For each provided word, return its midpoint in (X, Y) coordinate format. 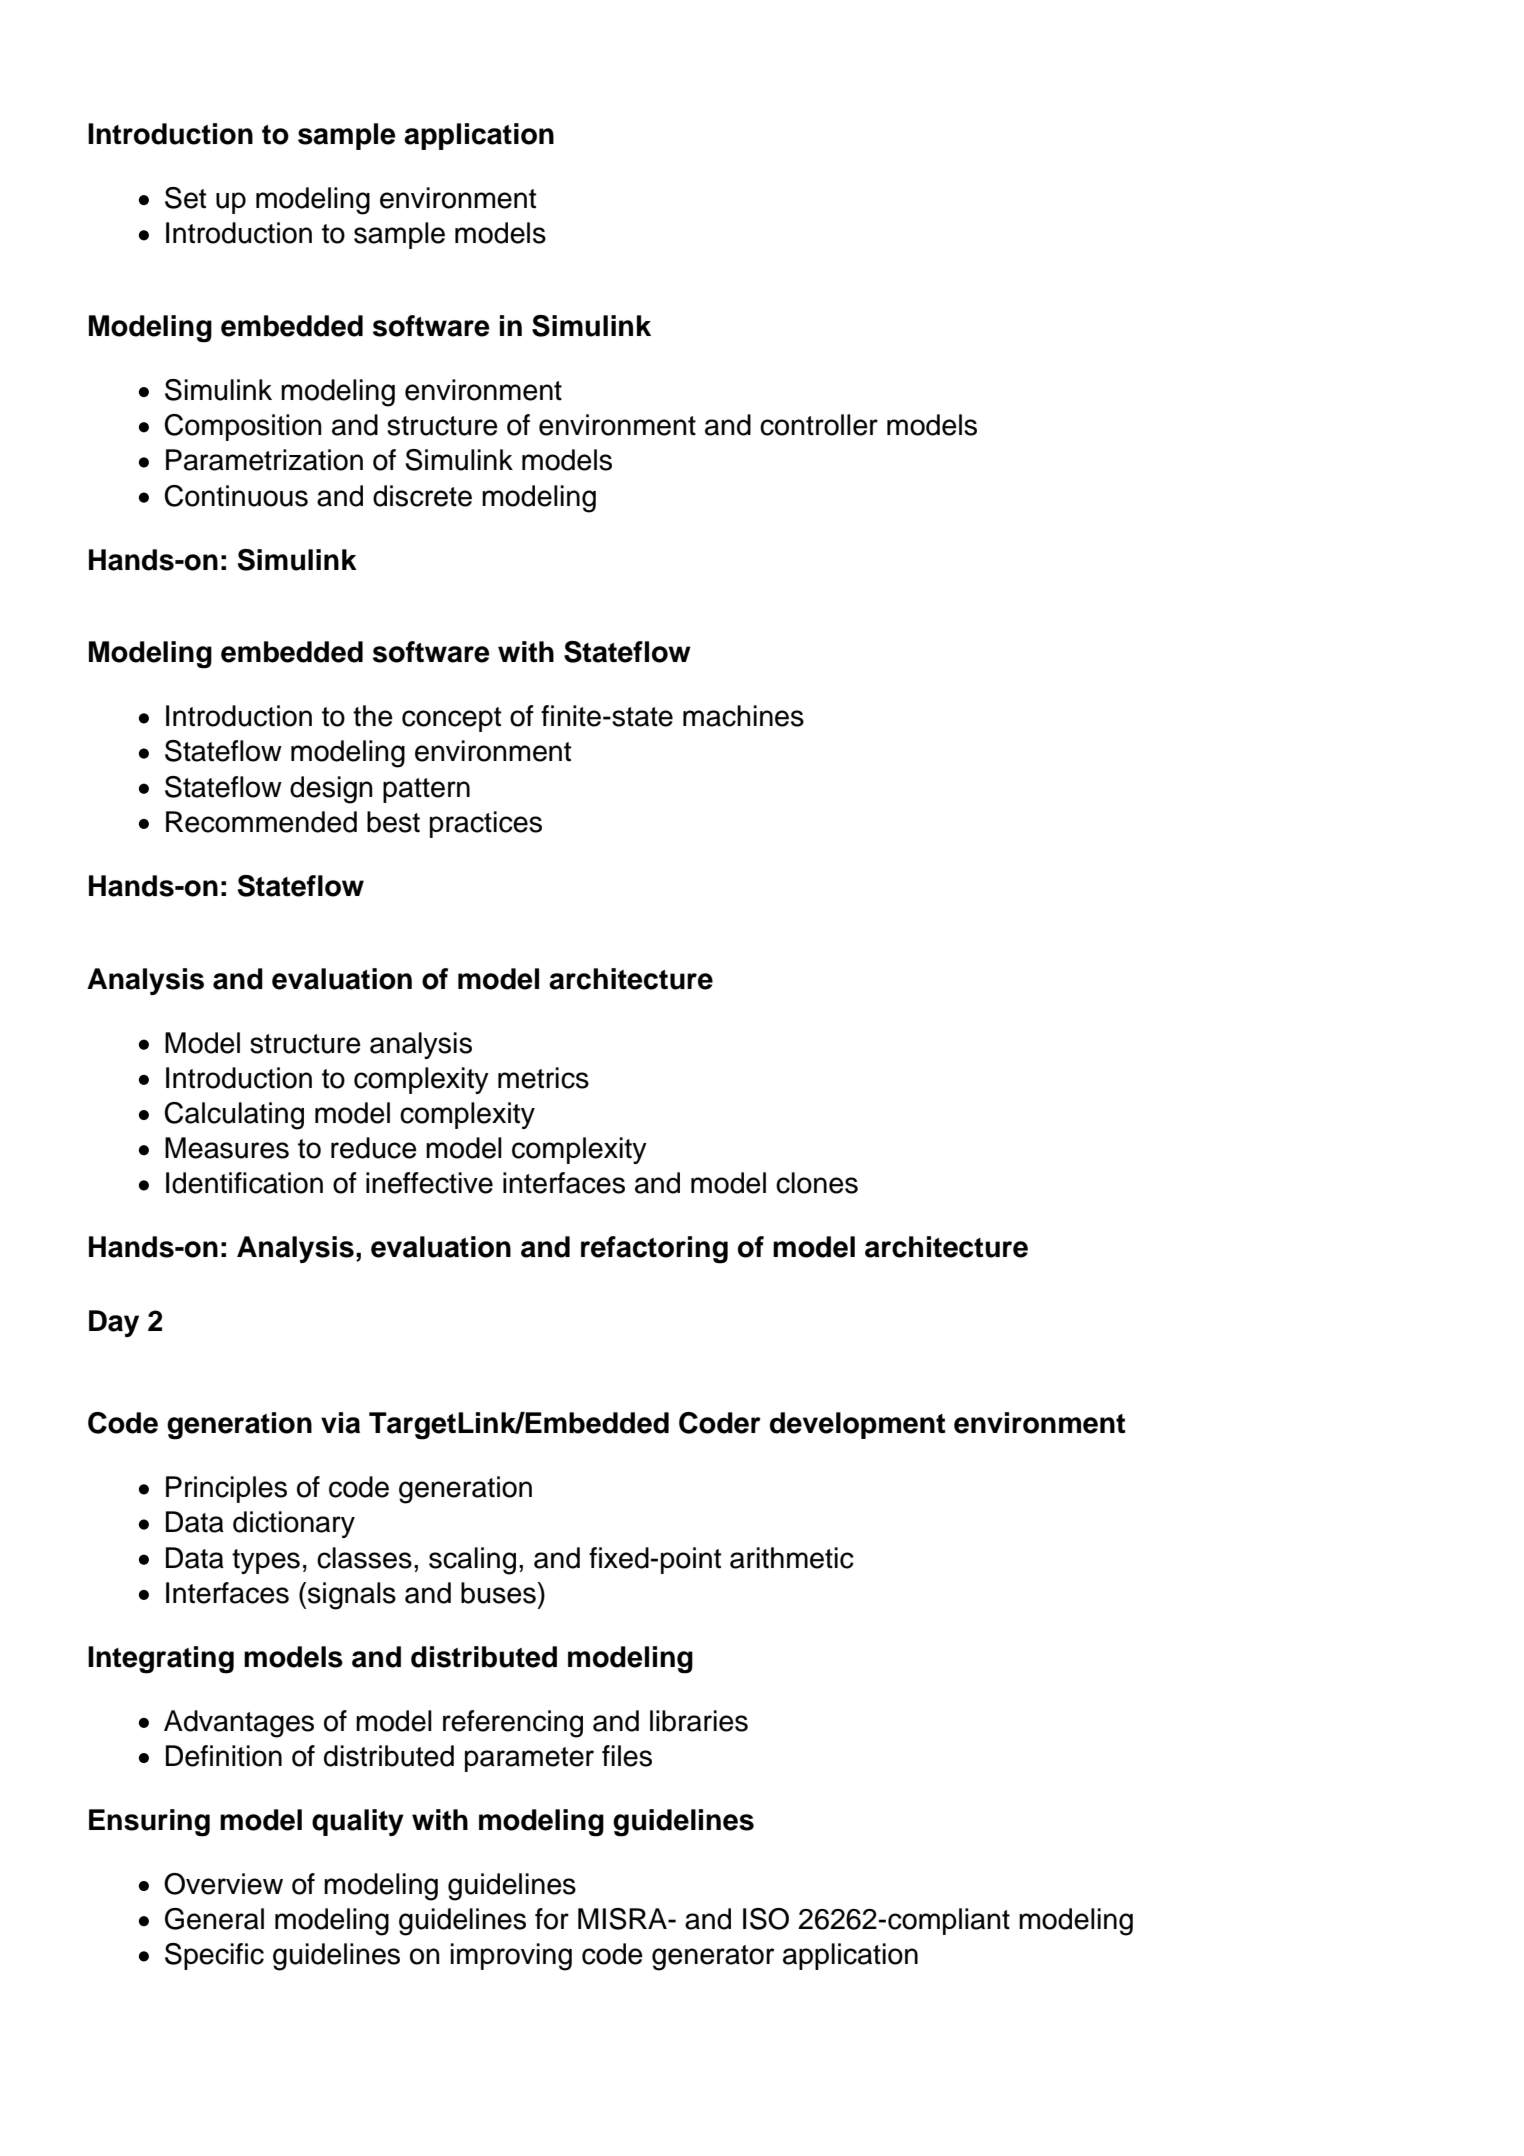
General (214, 1919)
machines (743, 716)
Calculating (234, 1116)
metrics (543, 1078)
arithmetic (792, 1558)
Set (185, 198)
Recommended (261, 822)
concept (451, 719)
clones (817, 1183)
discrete (422, 496)
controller (819, 425)
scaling (472, 1561)
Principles (226, 1489)
